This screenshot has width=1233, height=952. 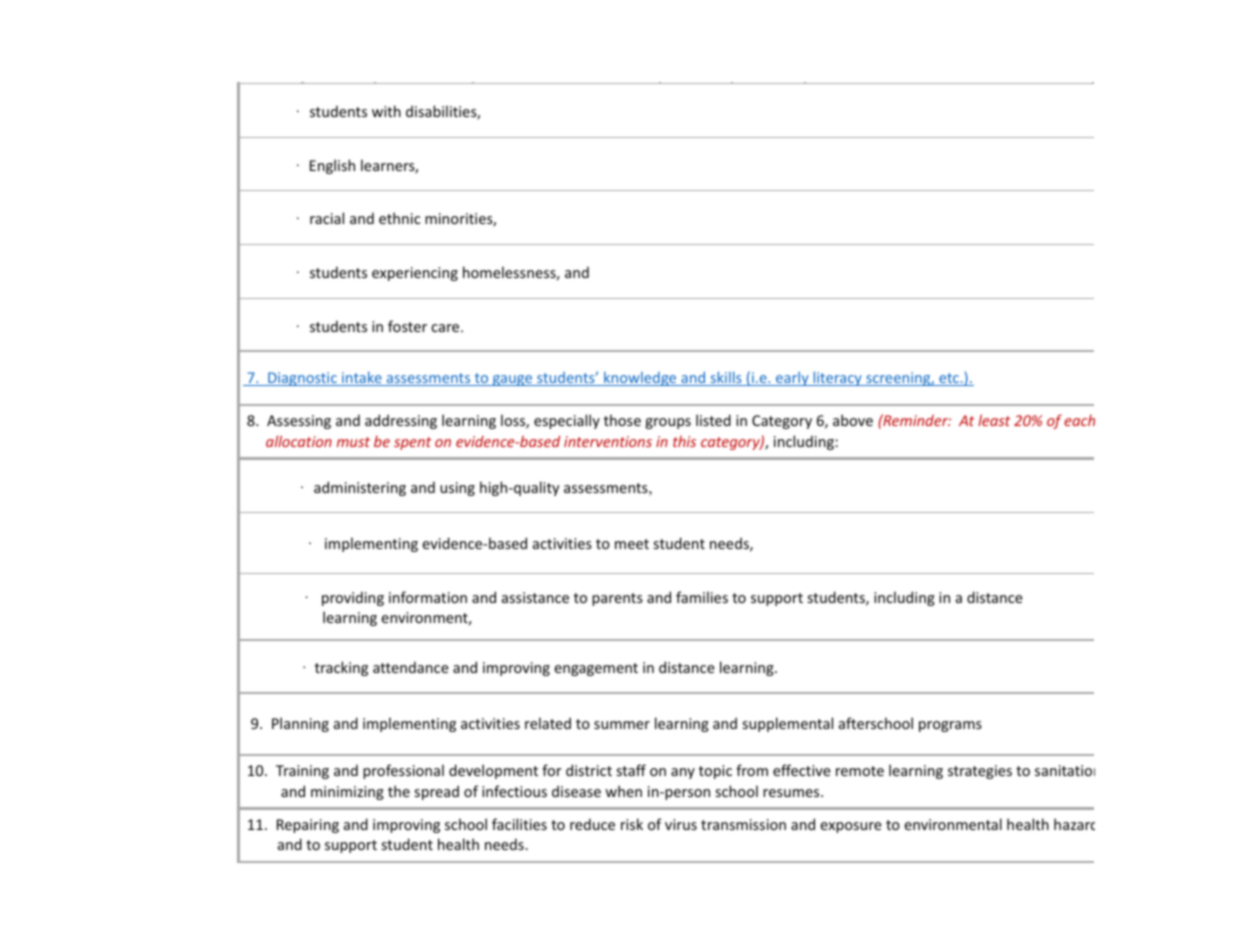 What do you see at coordinates (994, 420) in the screenshot?
I see `least` at bounding box center [994, 420].
